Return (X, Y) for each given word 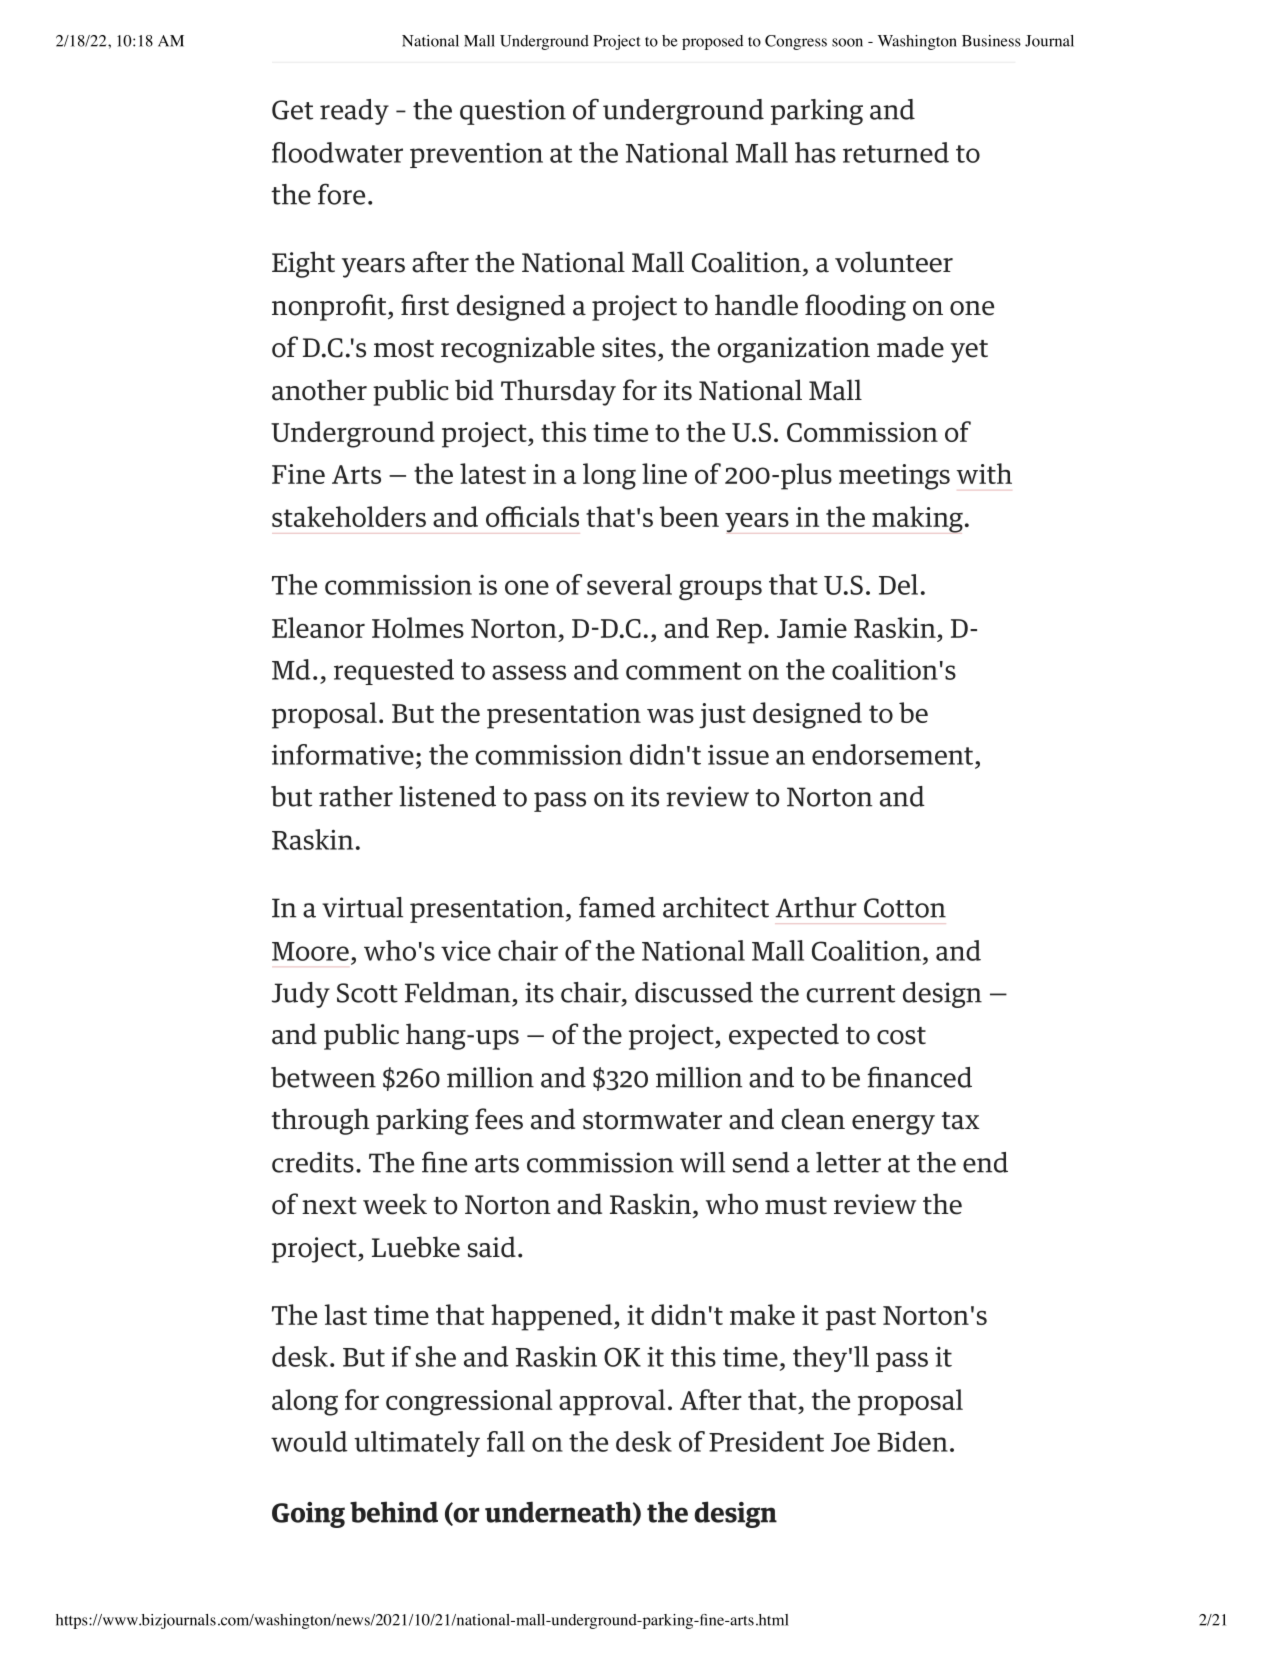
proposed (712, 42)
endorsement (892, 754)
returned (896, 152)
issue (738, 755)
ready (354, 112)
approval (612, 1402)
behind (394, 1512)
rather (356, 796)
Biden (912, 1441)
